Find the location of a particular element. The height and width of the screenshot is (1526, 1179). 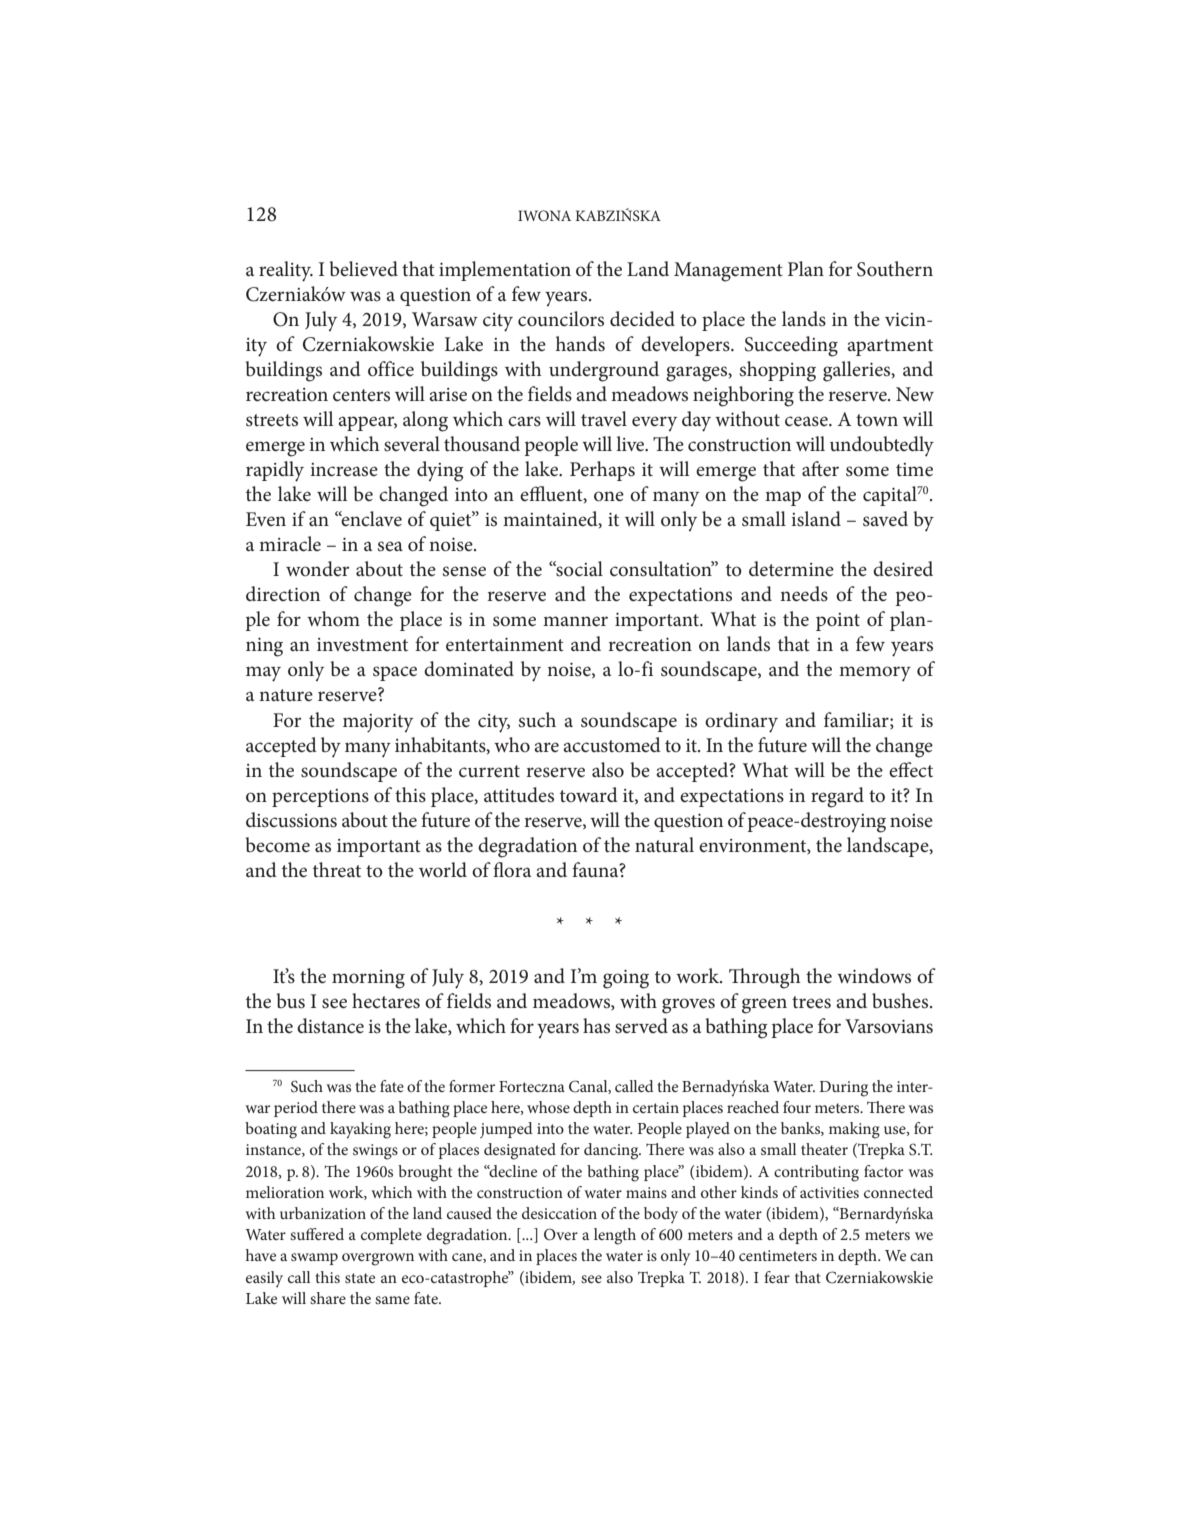

point is located at coordinates (838, 622).
